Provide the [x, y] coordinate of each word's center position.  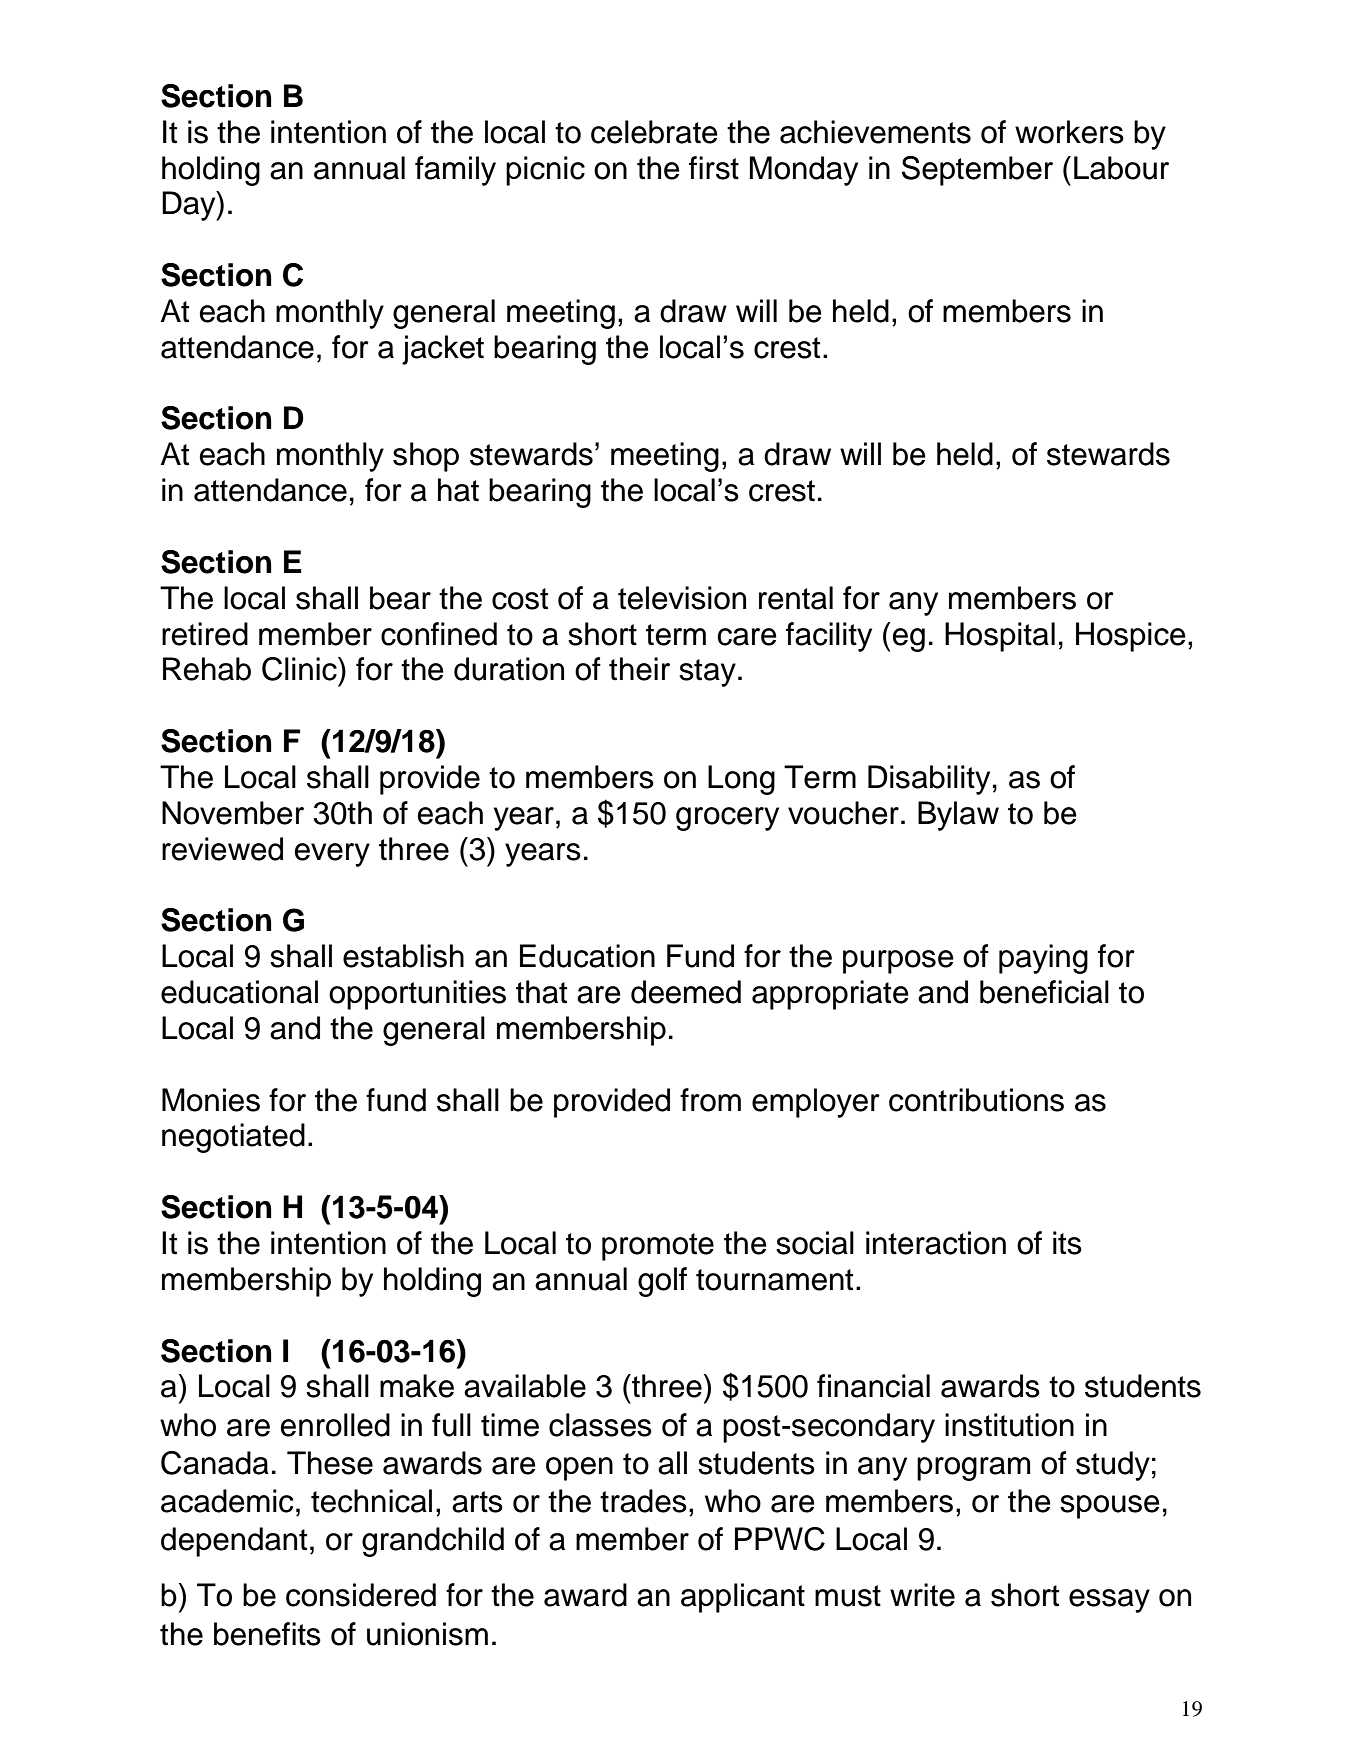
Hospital [1000, 637]
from [710, 1100]
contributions [976, 1100]
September [977, 171]
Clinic [300, 669]
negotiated [233, 1138]
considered [361, 1595]
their [639, 669]
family [455, 171]
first [714, 168]
